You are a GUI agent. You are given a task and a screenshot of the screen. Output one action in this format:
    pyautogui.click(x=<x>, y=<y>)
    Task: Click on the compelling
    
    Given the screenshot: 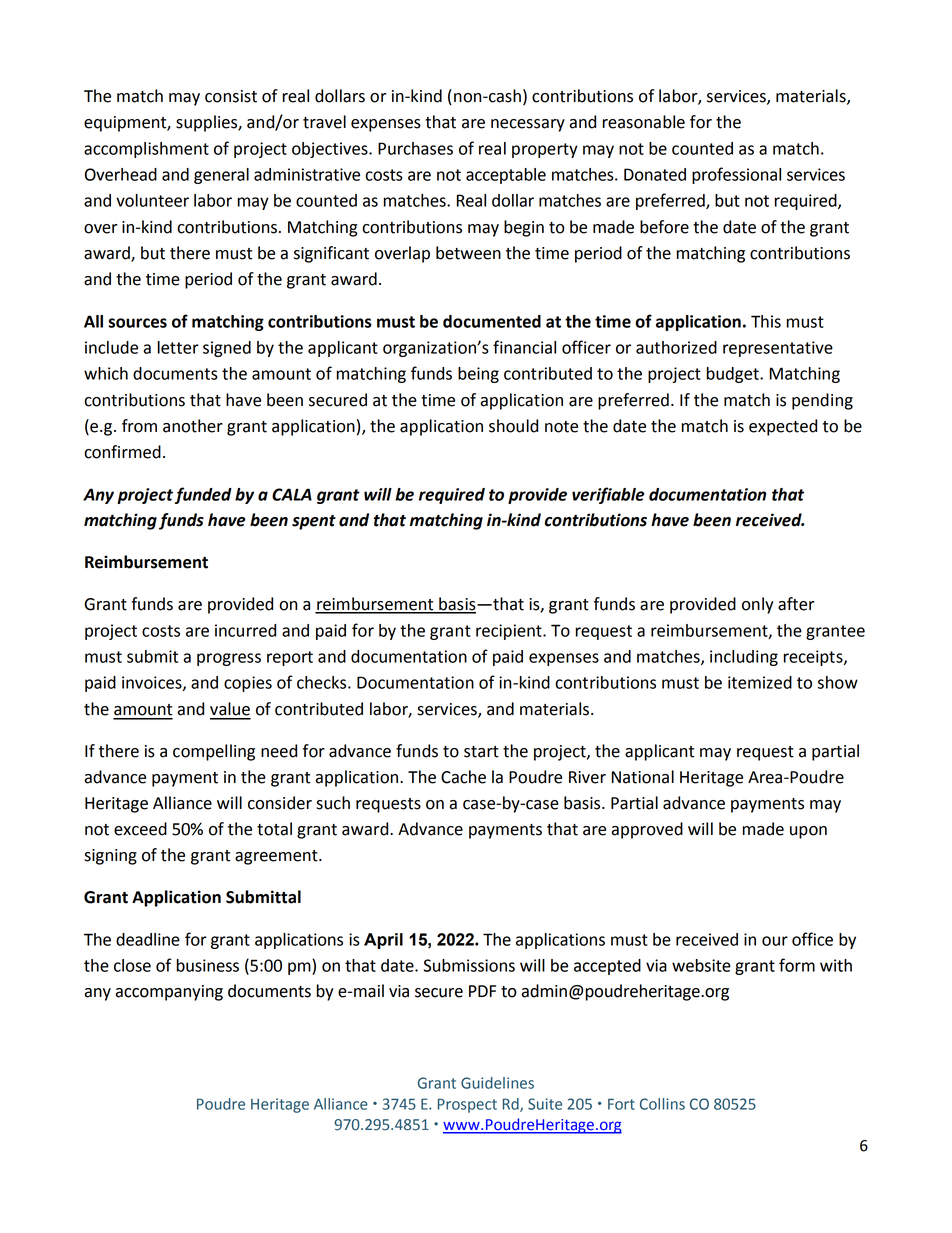 What is the action you would take?
    pyautogui.click(x=214, y=752)
